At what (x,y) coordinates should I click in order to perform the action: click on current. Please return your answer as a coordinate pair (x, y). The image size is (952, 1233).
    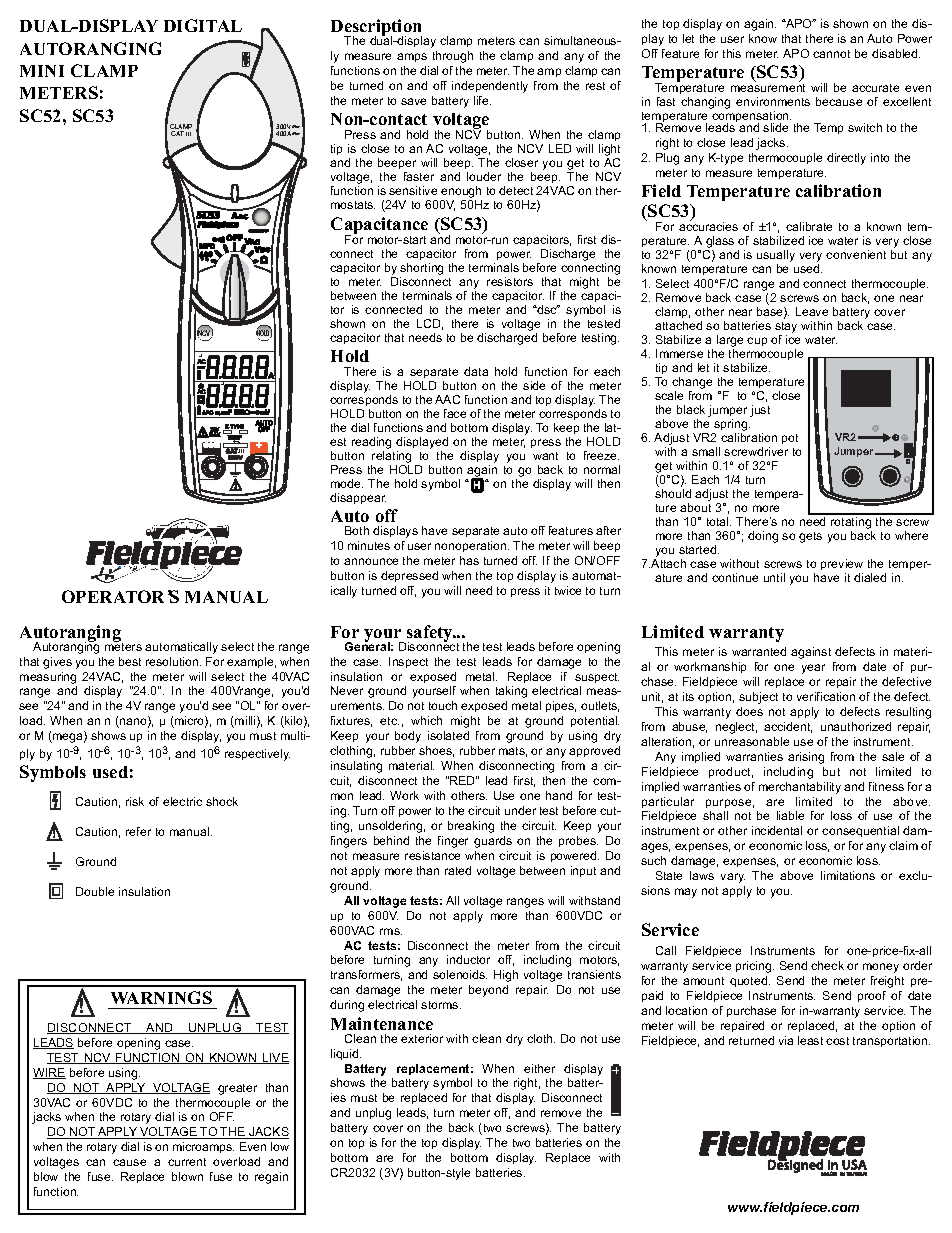
    Looking at the image, I should click on (187, 1162).
